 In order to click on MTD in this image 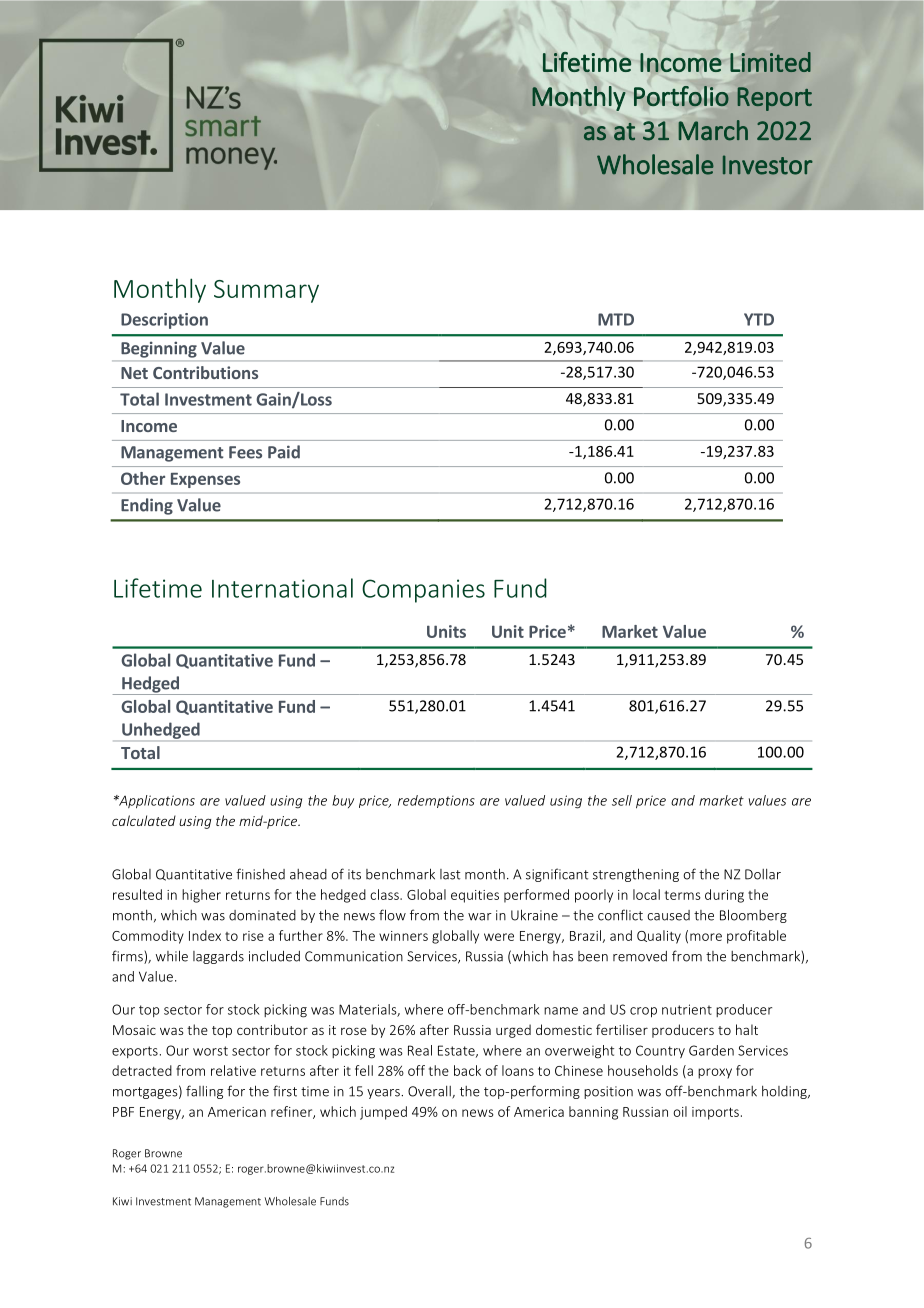, I will do `click(616, 319)`.
